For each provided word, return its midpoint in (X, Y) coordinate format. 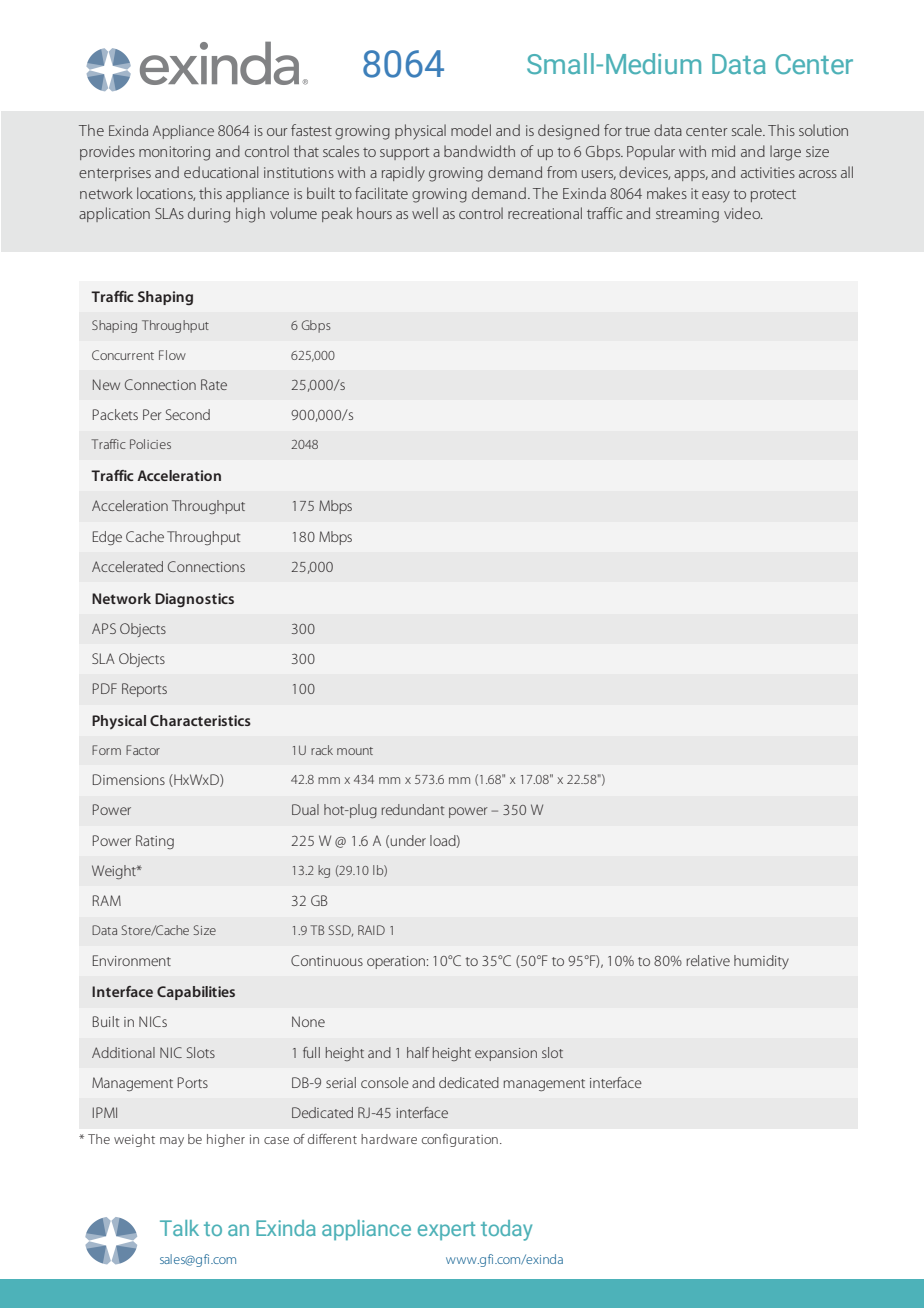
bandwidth (479, 151)
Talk (179, 1228)
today (506, 1230)
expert (446, 1231)
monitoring (174, 153)
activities (768, 172)
